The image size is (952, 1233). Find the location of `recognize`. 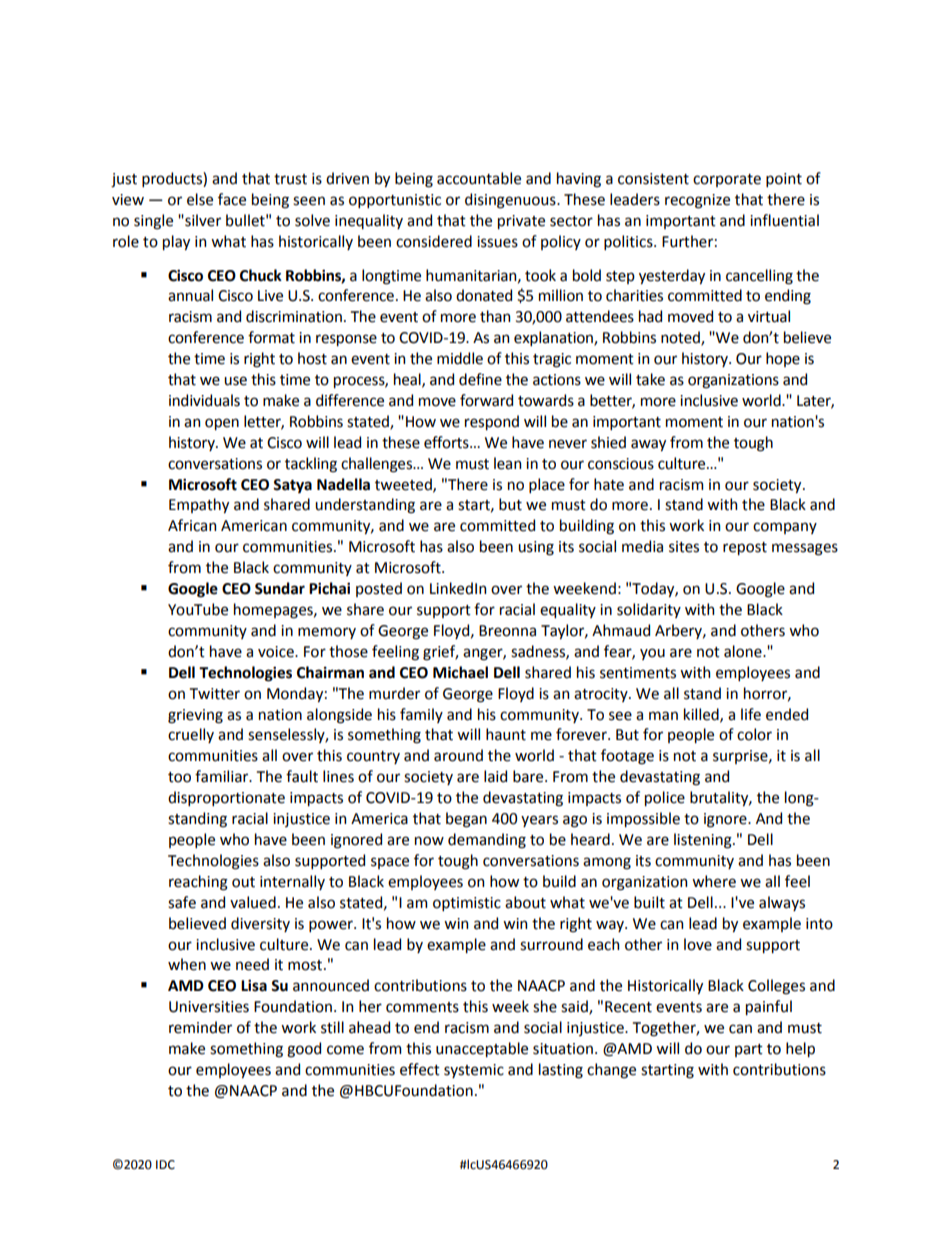

recognize is located at coordinates (697, 201).
